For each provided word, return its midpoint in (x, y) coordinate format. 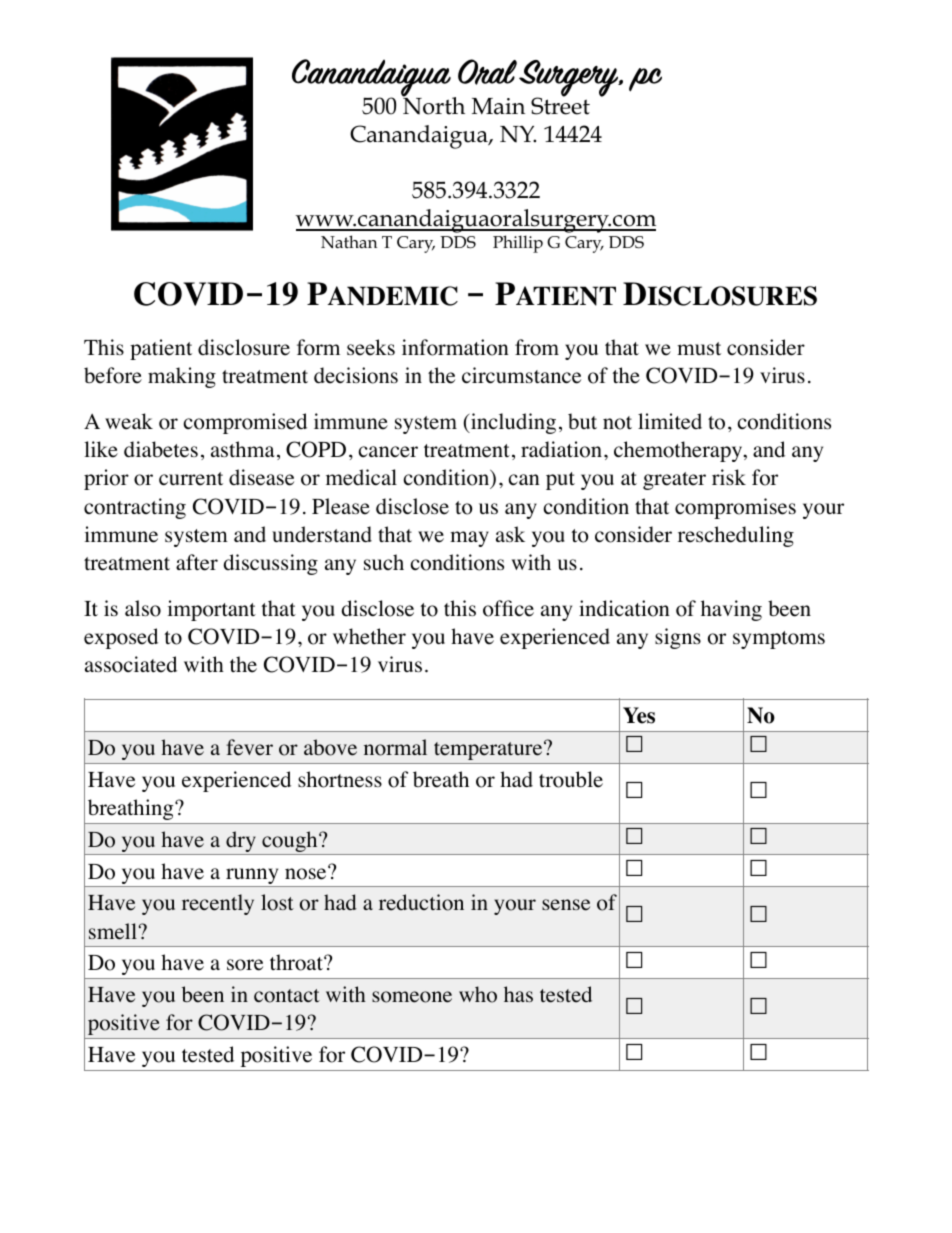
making (182, 377)
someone (412, 997)
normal (395, 747)
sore (245, 965)
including (512, 423)
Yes (639, 715)
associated (131, 664)
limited (670, 421)
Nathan (349, 241)
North (433, 105)
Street (560, 105)
